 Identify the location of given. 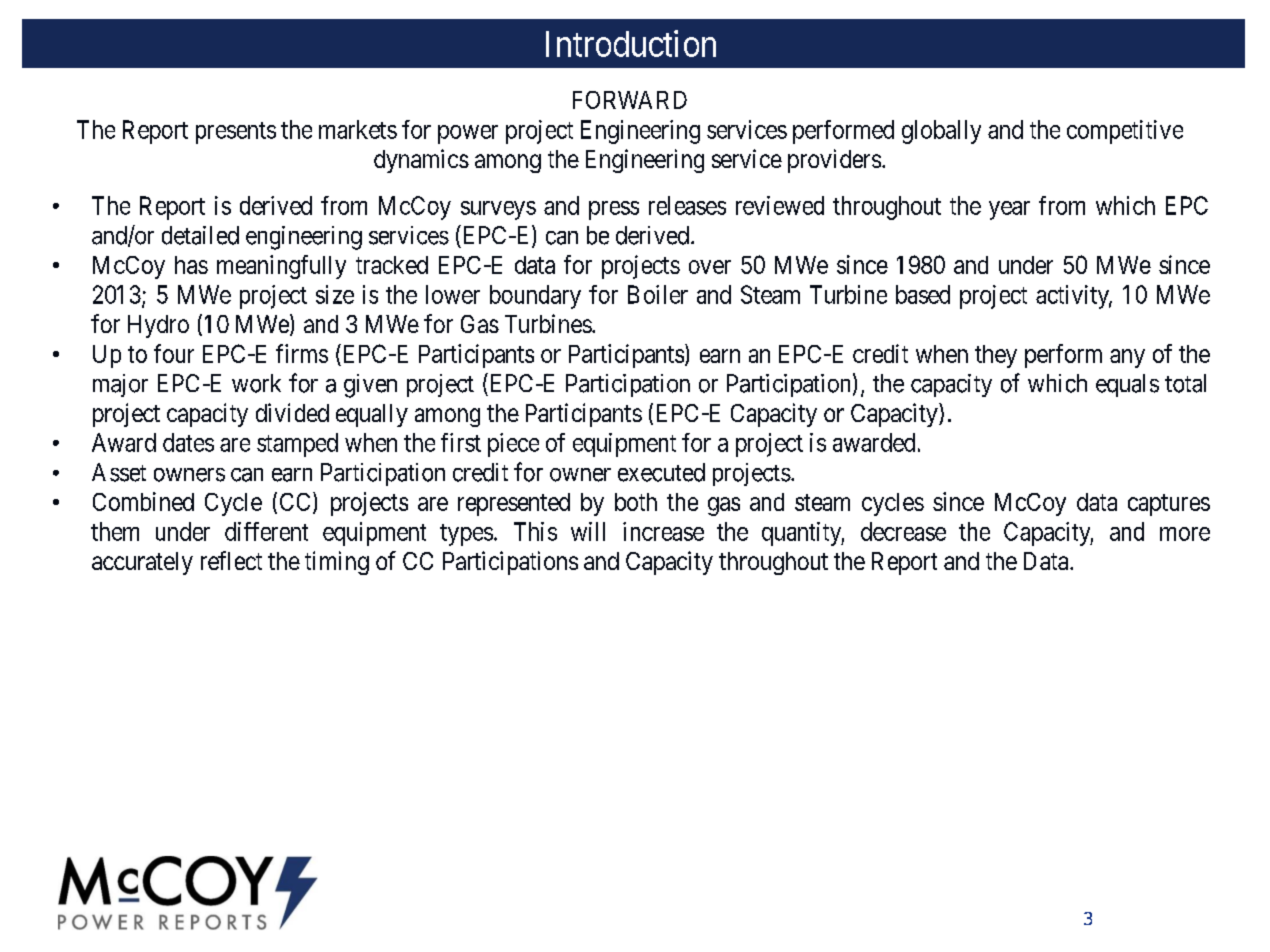
(370, 386).
